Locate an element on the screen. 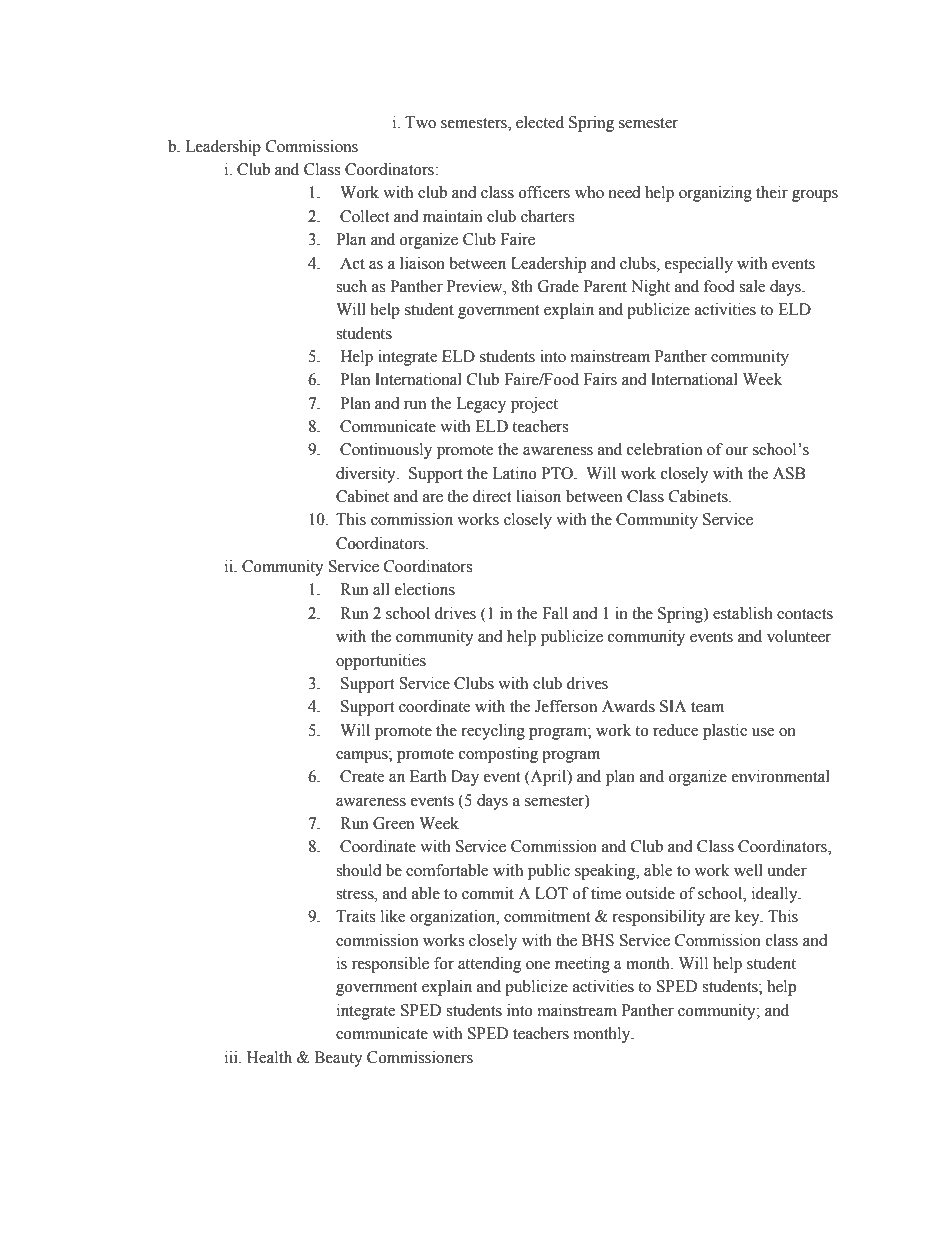  attending is located at coordinates (490, 965).
